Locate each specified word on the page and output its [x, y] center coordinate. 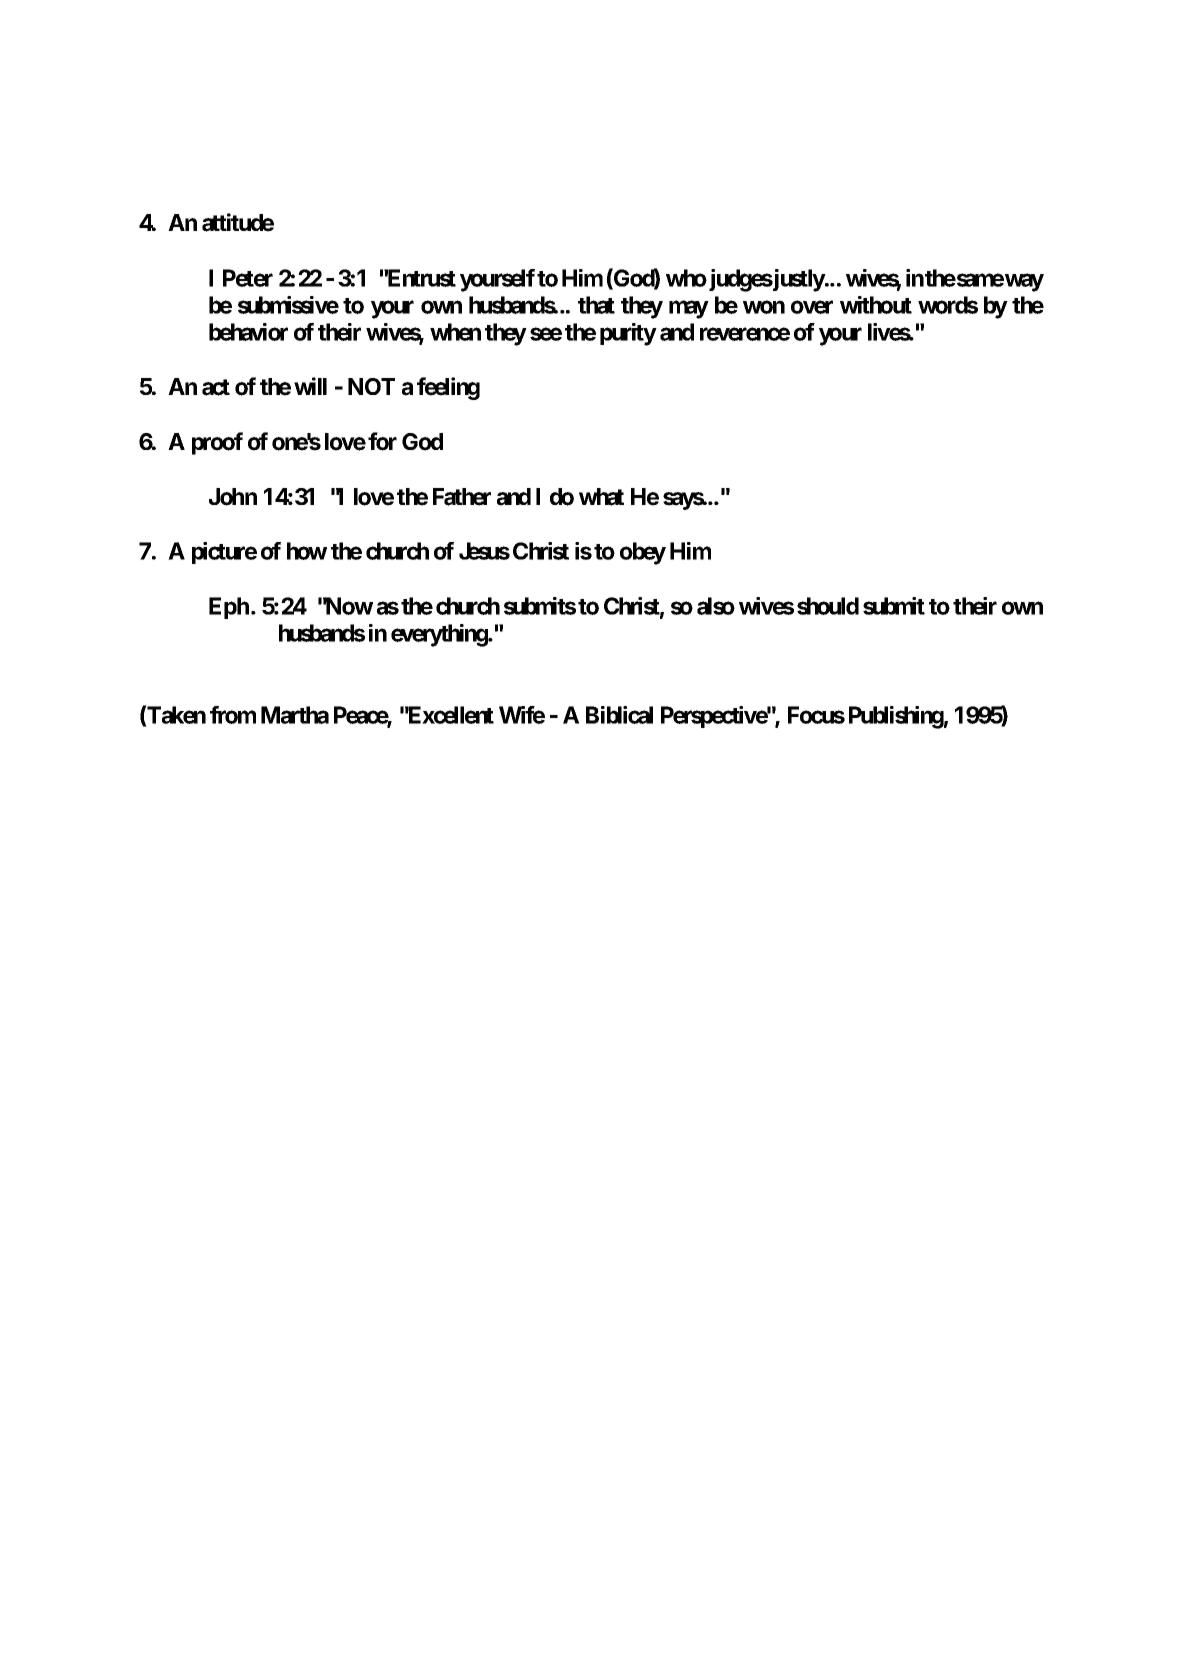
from [233, 715]
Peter [248, 278]
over [812, 307]
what [601, 497]
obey [643, 553]
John [233, 497]
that [596, 305]
